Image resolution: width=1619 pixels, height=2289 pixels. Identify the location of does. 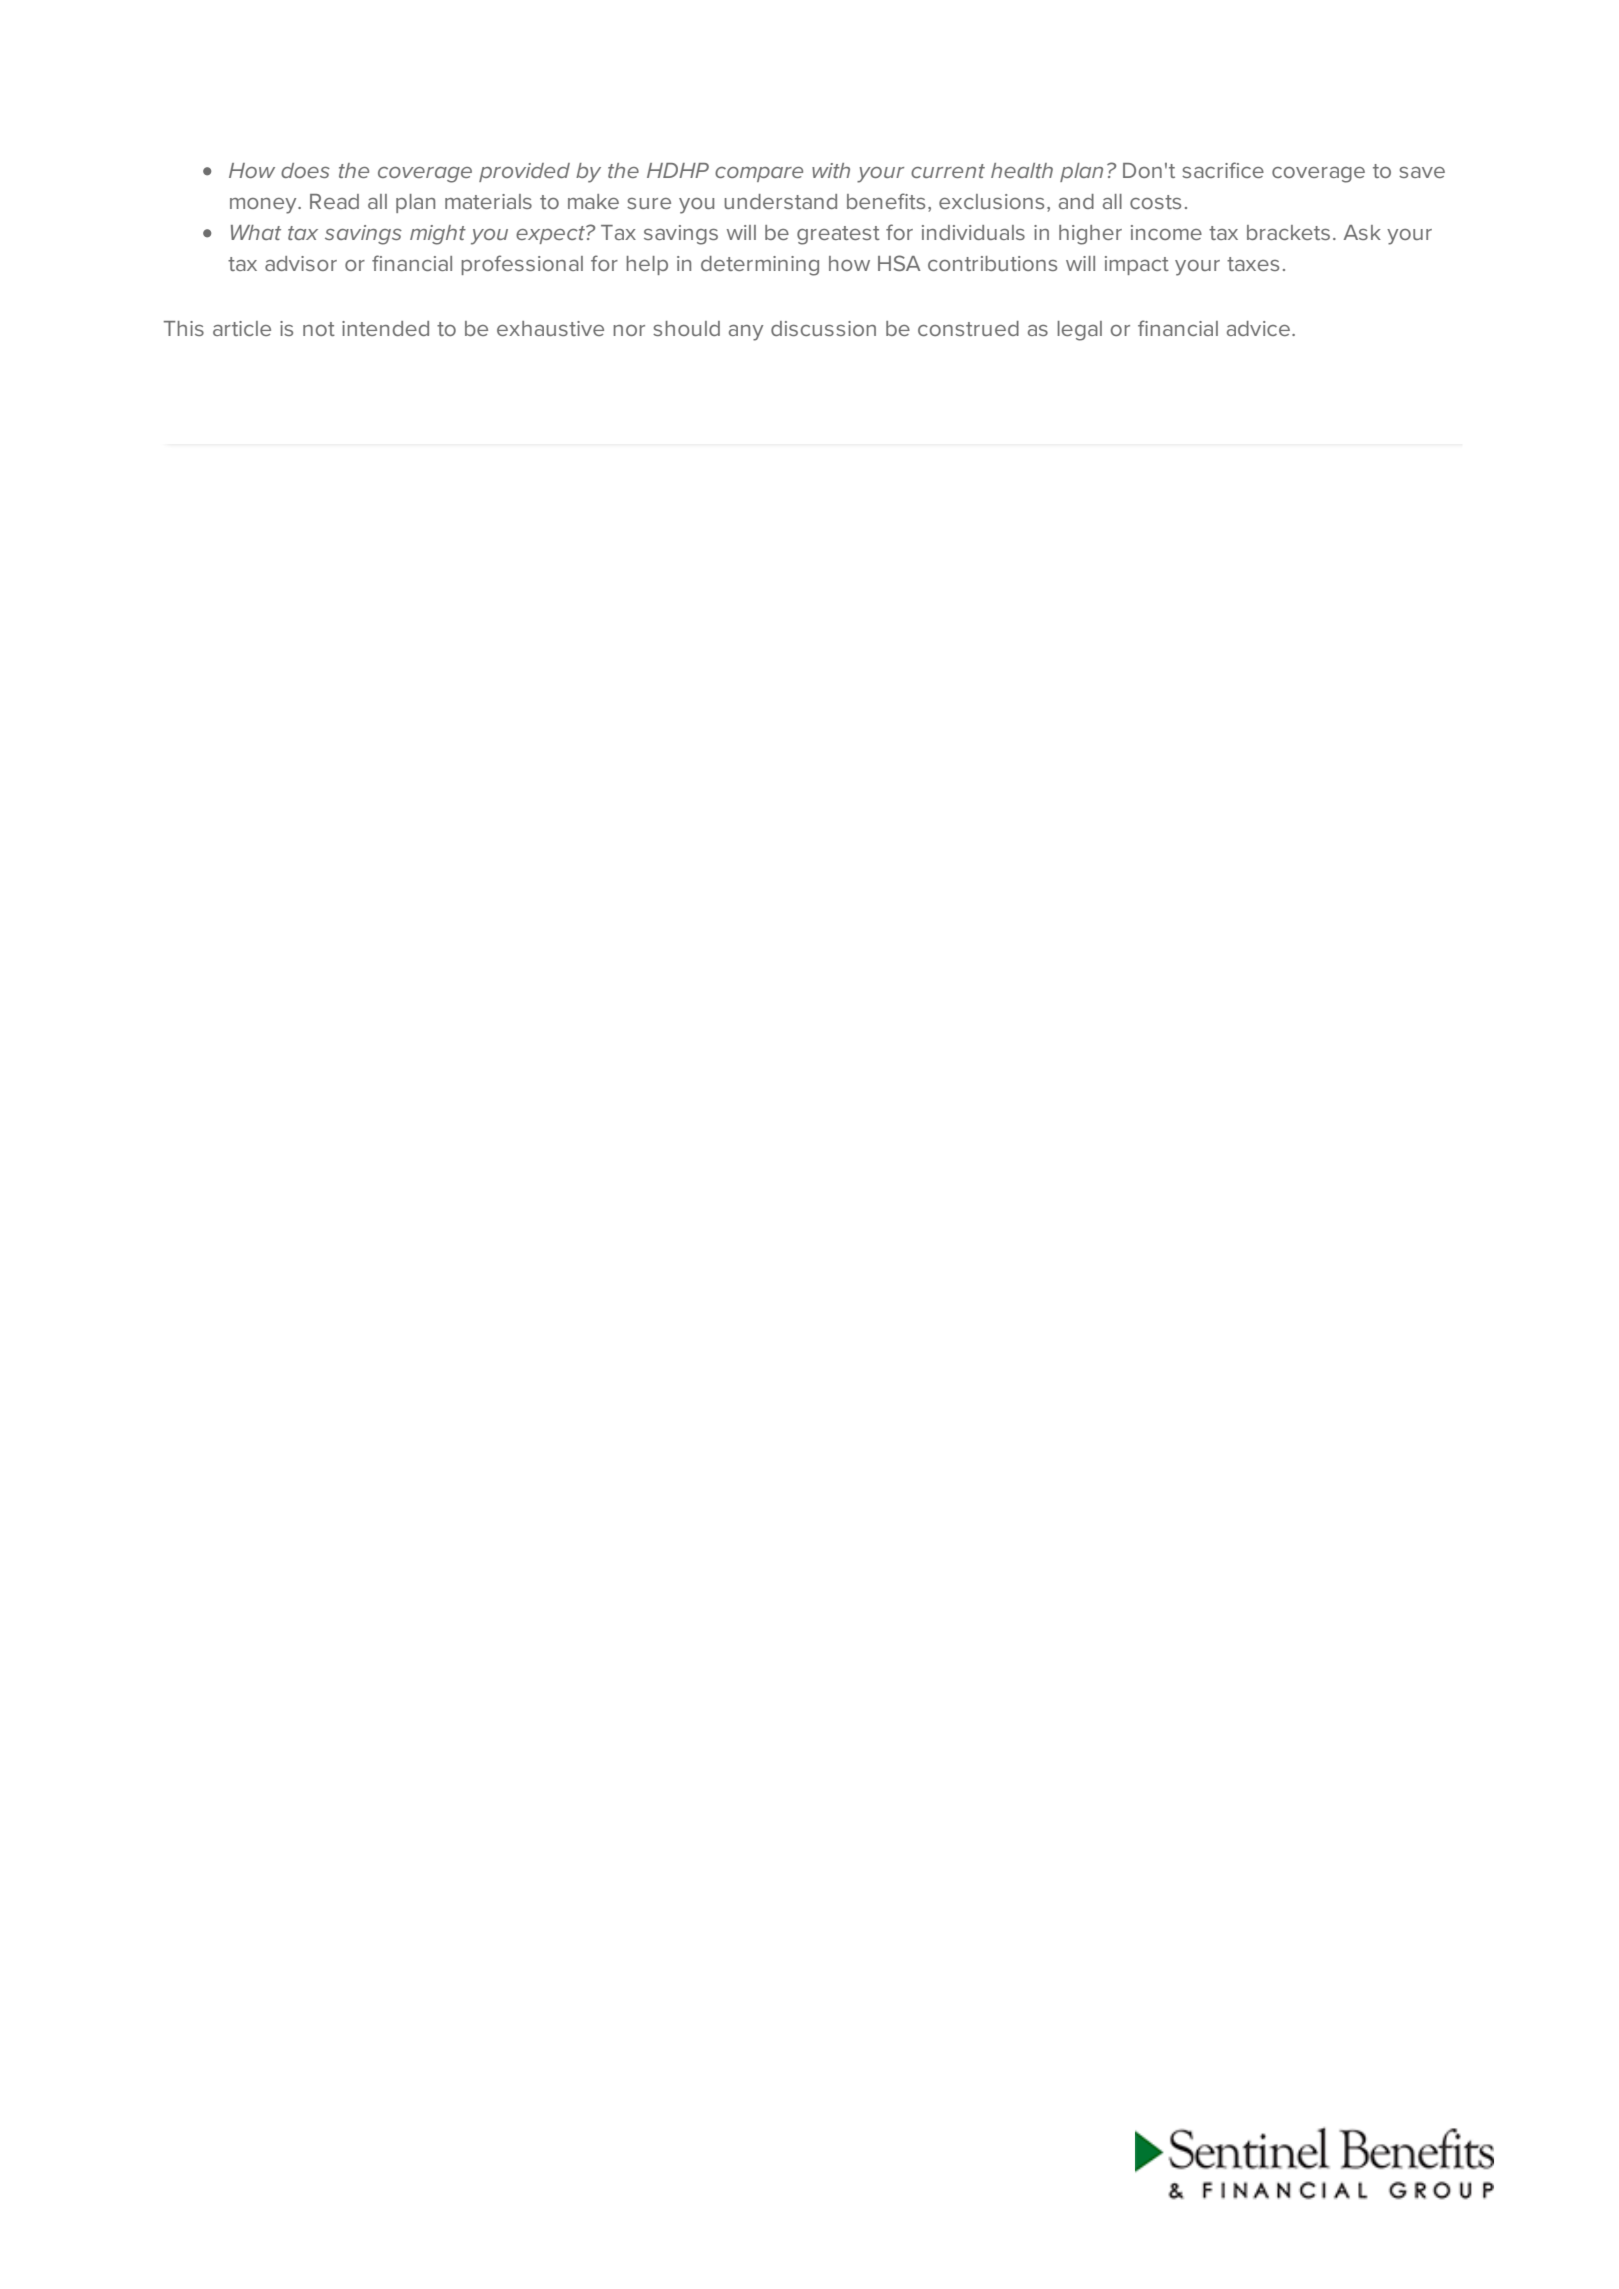
(305, 170).
